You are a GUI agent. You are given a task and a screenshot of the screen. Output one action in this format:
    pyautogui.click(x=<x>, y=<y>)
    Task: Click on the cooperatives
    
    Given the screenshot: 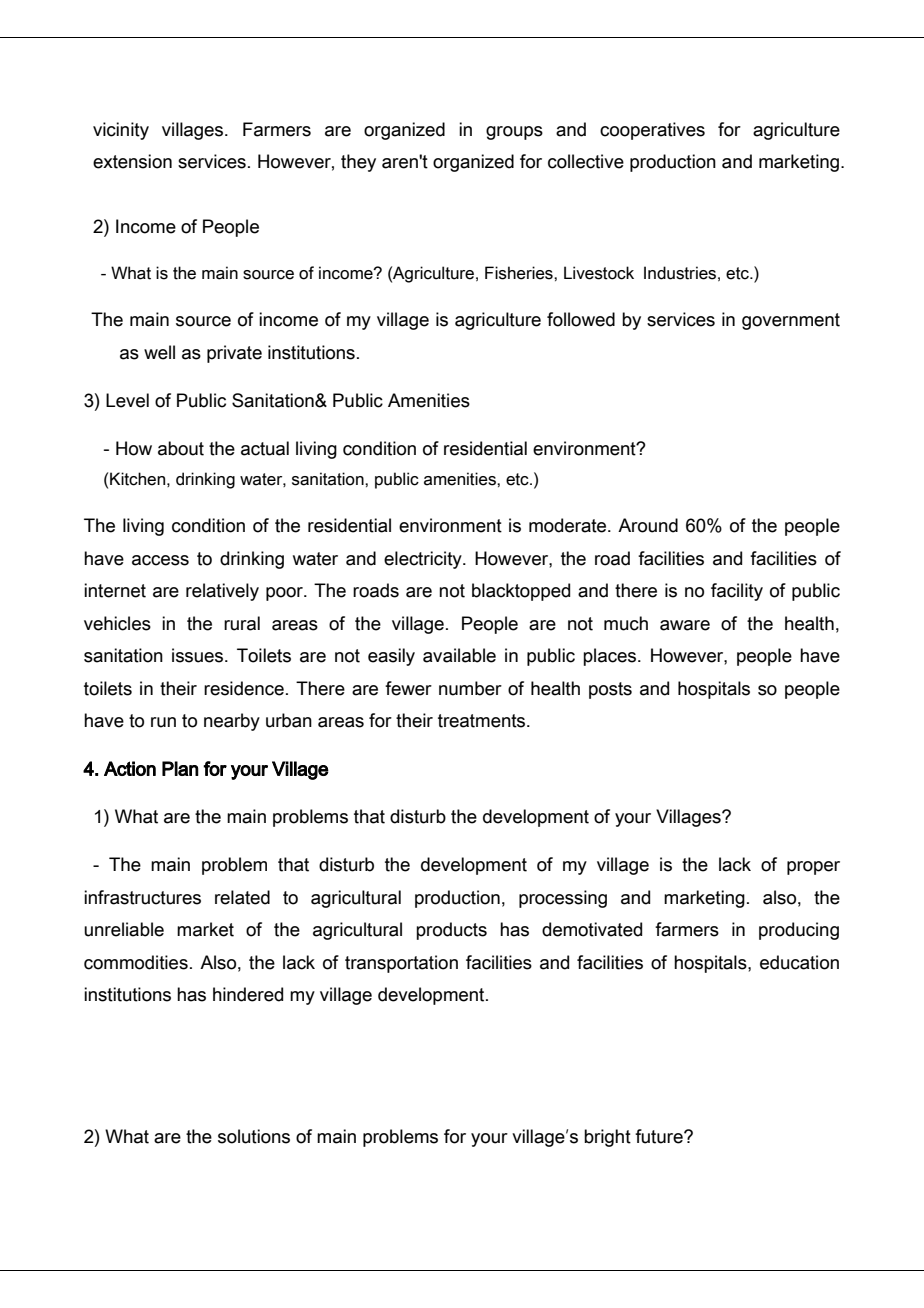 What is the action you would take?
    pyautogui.click(x=652, y=131)
